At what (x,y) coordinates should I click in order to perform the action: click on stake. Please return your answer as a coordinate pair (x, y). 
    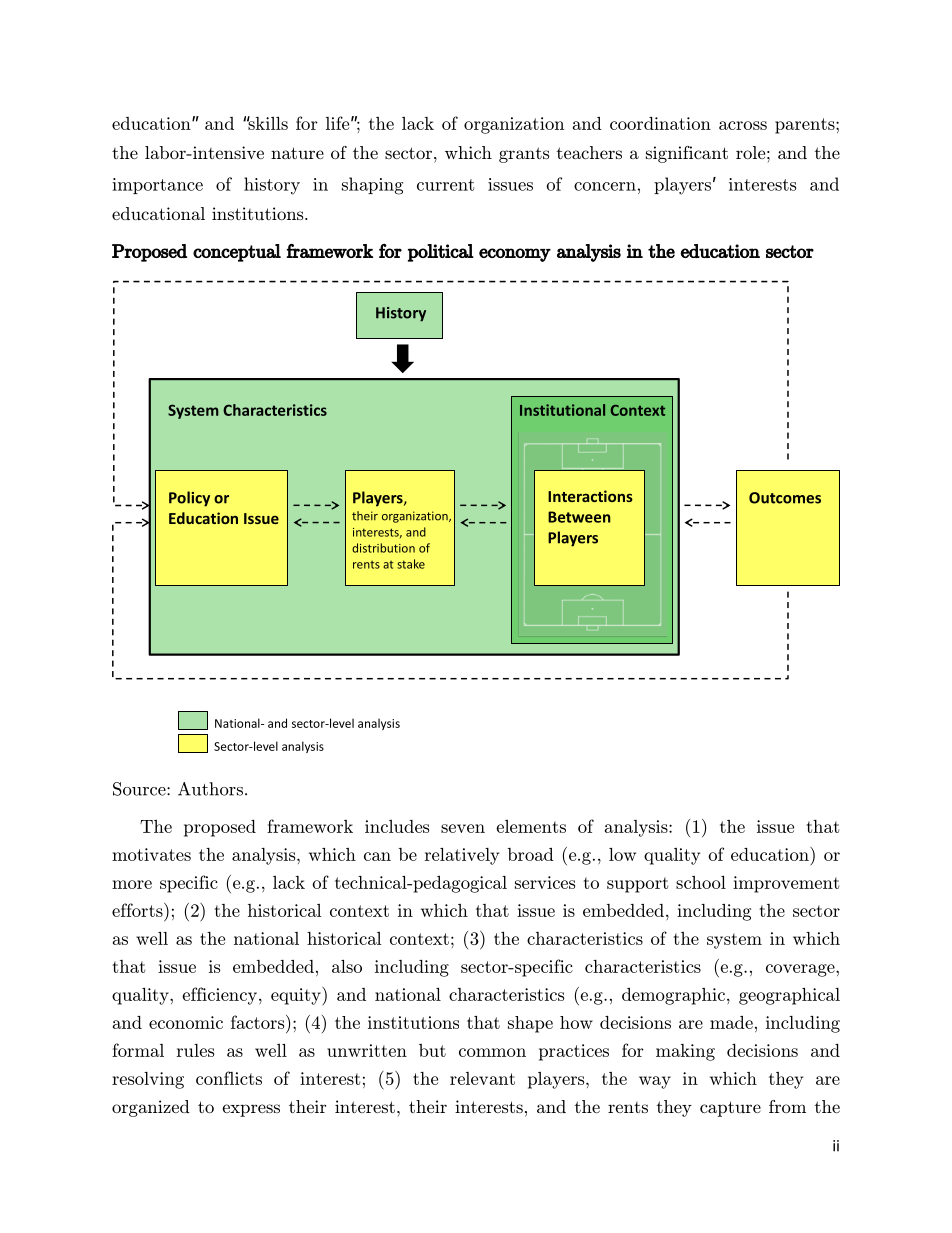
    Looking at the image, I should click on (411, 564).
